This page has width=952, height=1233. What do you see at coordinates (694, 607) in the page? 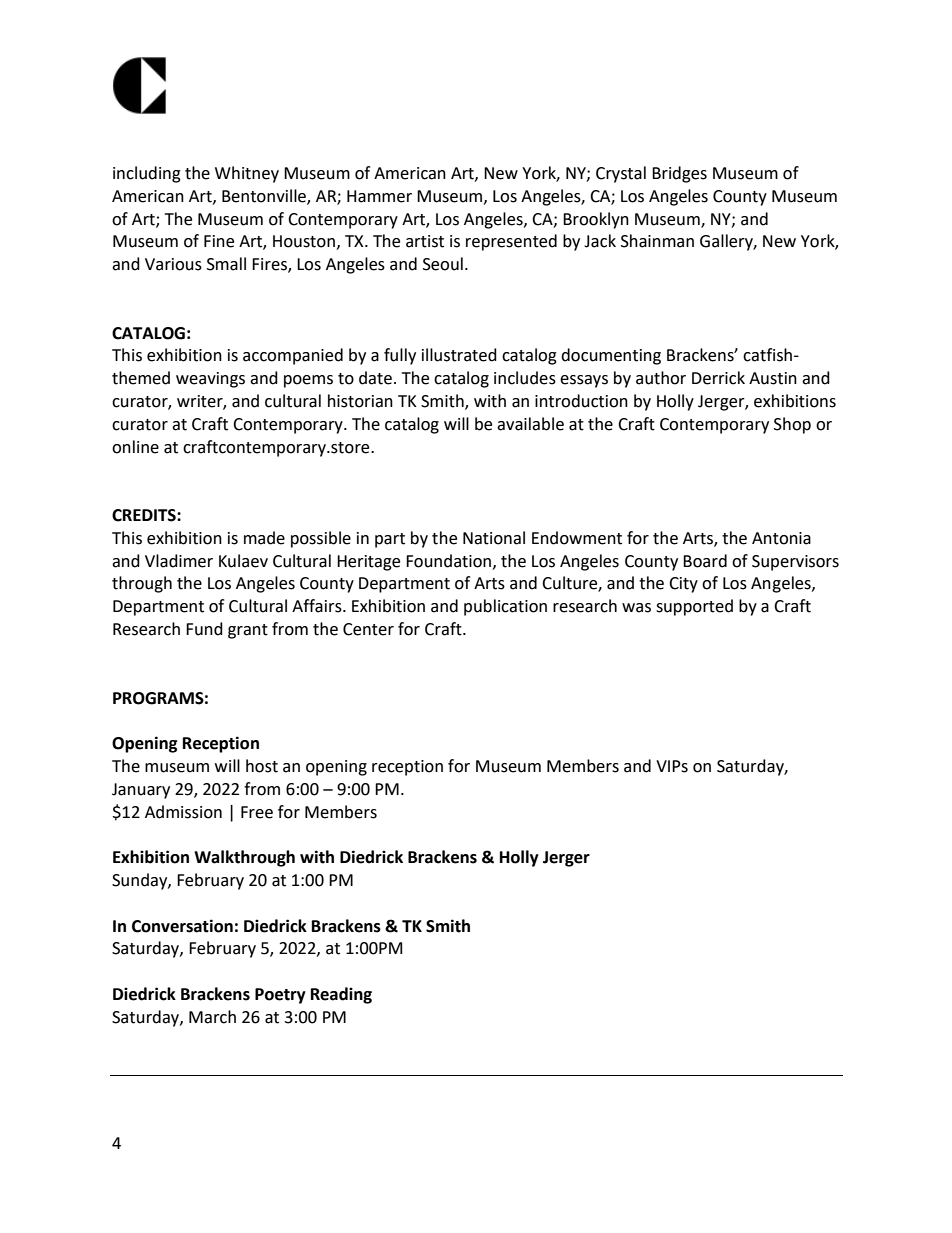
I see `supported` at bounding box center [694, 607].
